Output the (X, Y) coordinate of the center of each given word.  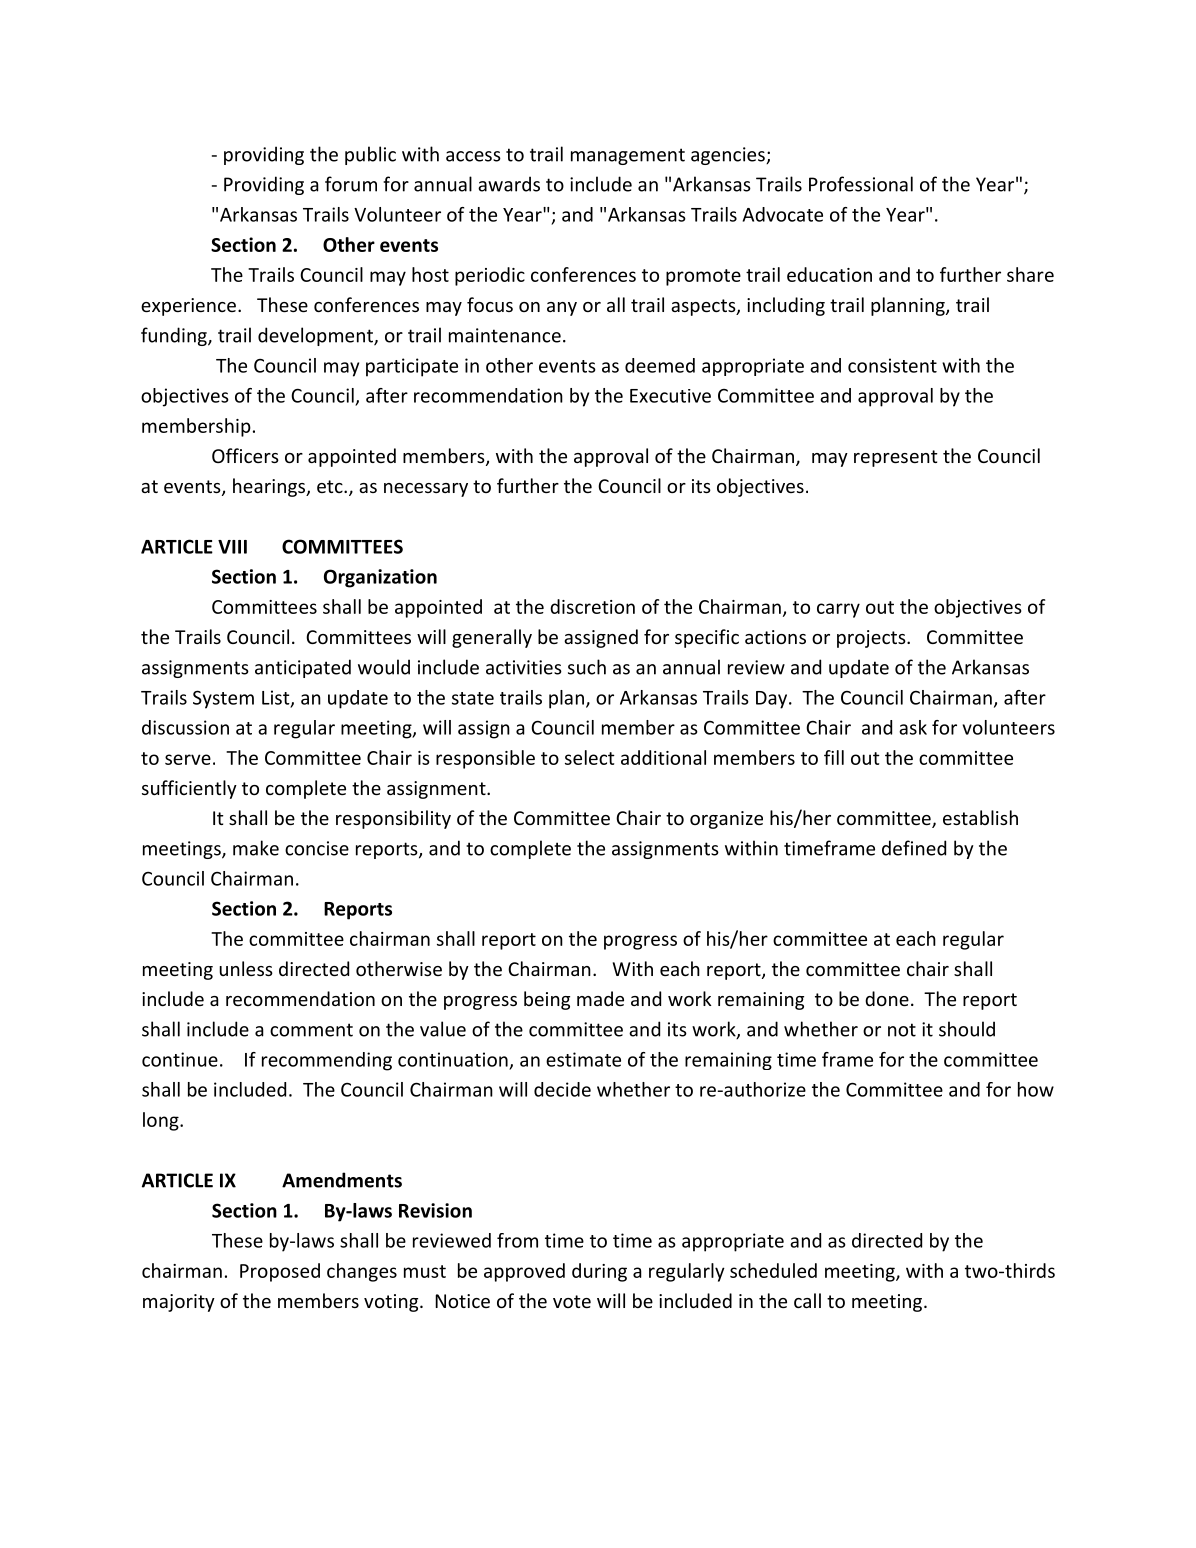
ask (913, 727)
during (599, 1272)
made (600, 998)
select (590, 757)
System (223, 699)
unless (246, 968)
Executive (670, 396)
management (628, 156)
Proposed (280, 1272)
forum (351, 184)
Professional (861, 184)
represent (896, 458)
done (887, 998)
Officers (245, 455)
